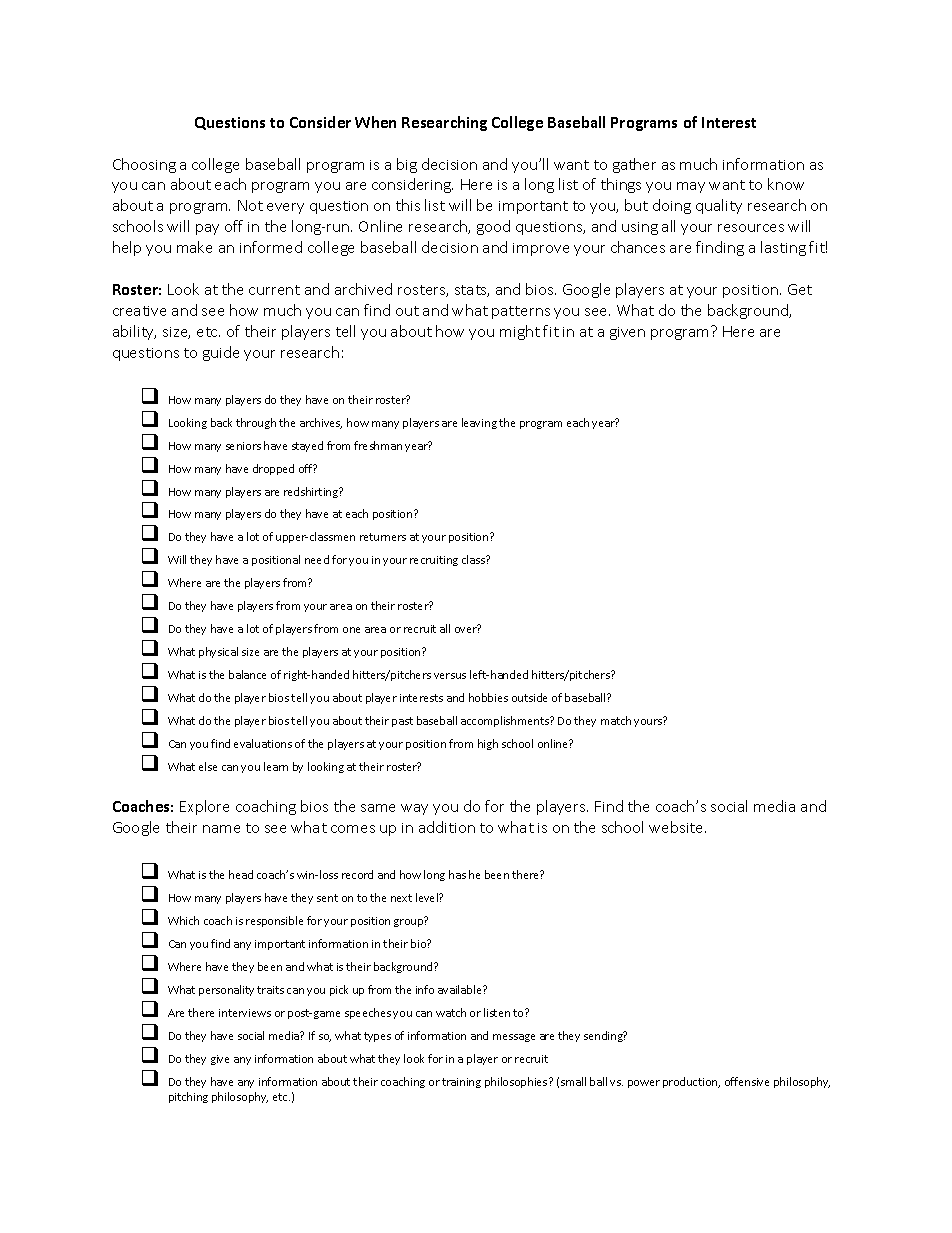  I want to click on dropped, so click(273, 469).
